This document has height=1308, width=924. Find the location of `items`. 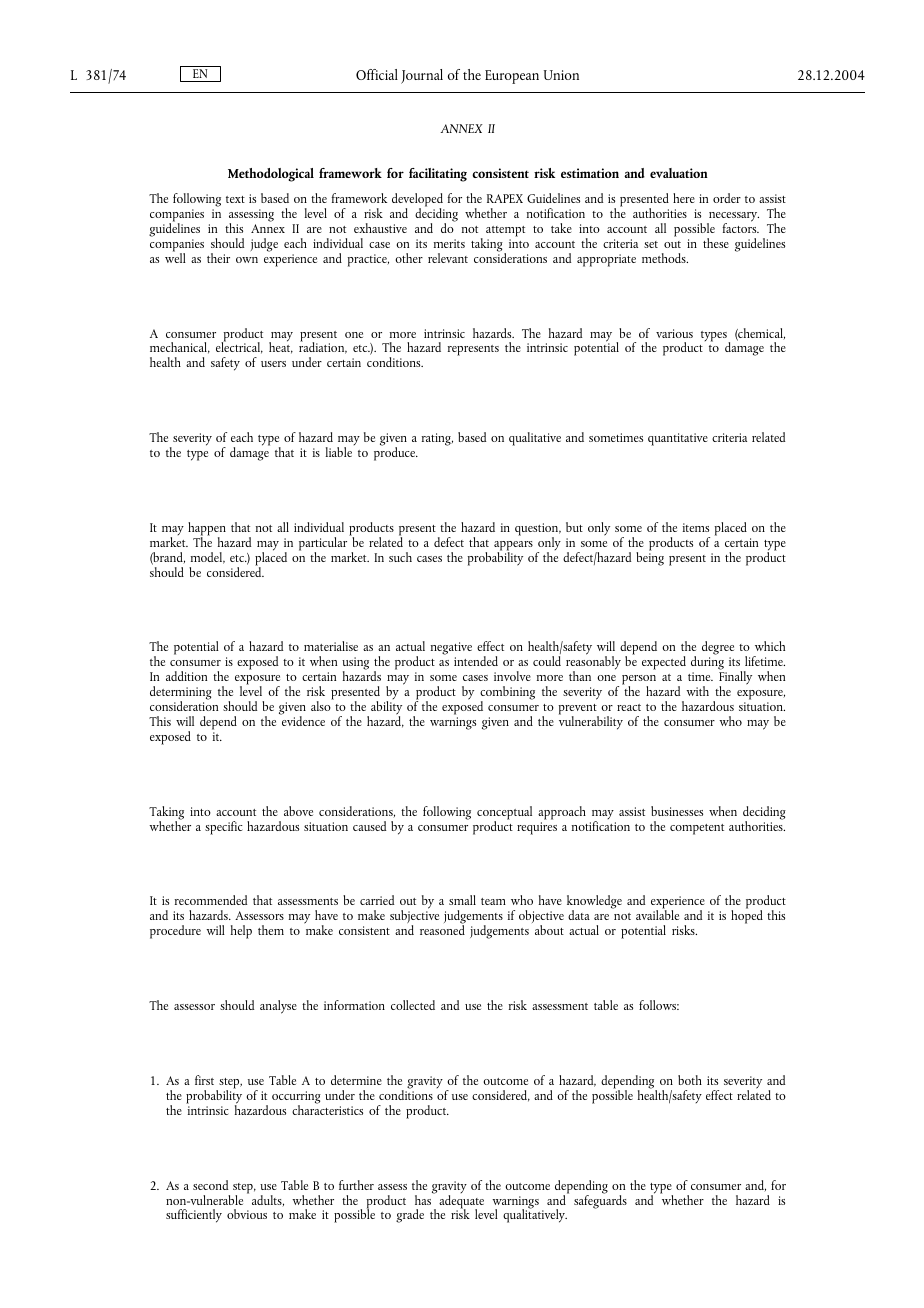

items is located at coordinates (696, 527).
